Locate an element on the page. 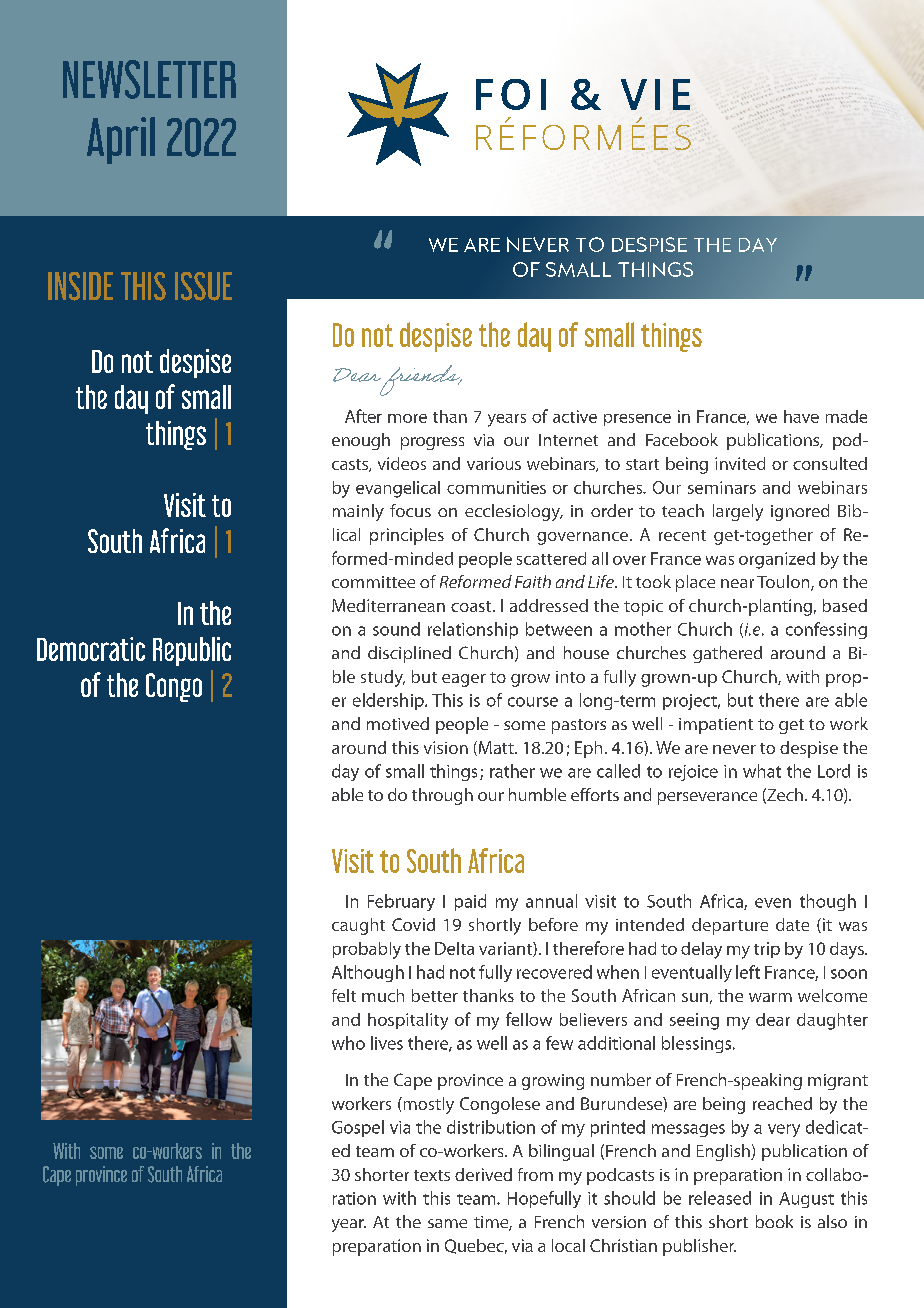 This page has width=924, height=1308. same is located at coordinates (447, 1223).
